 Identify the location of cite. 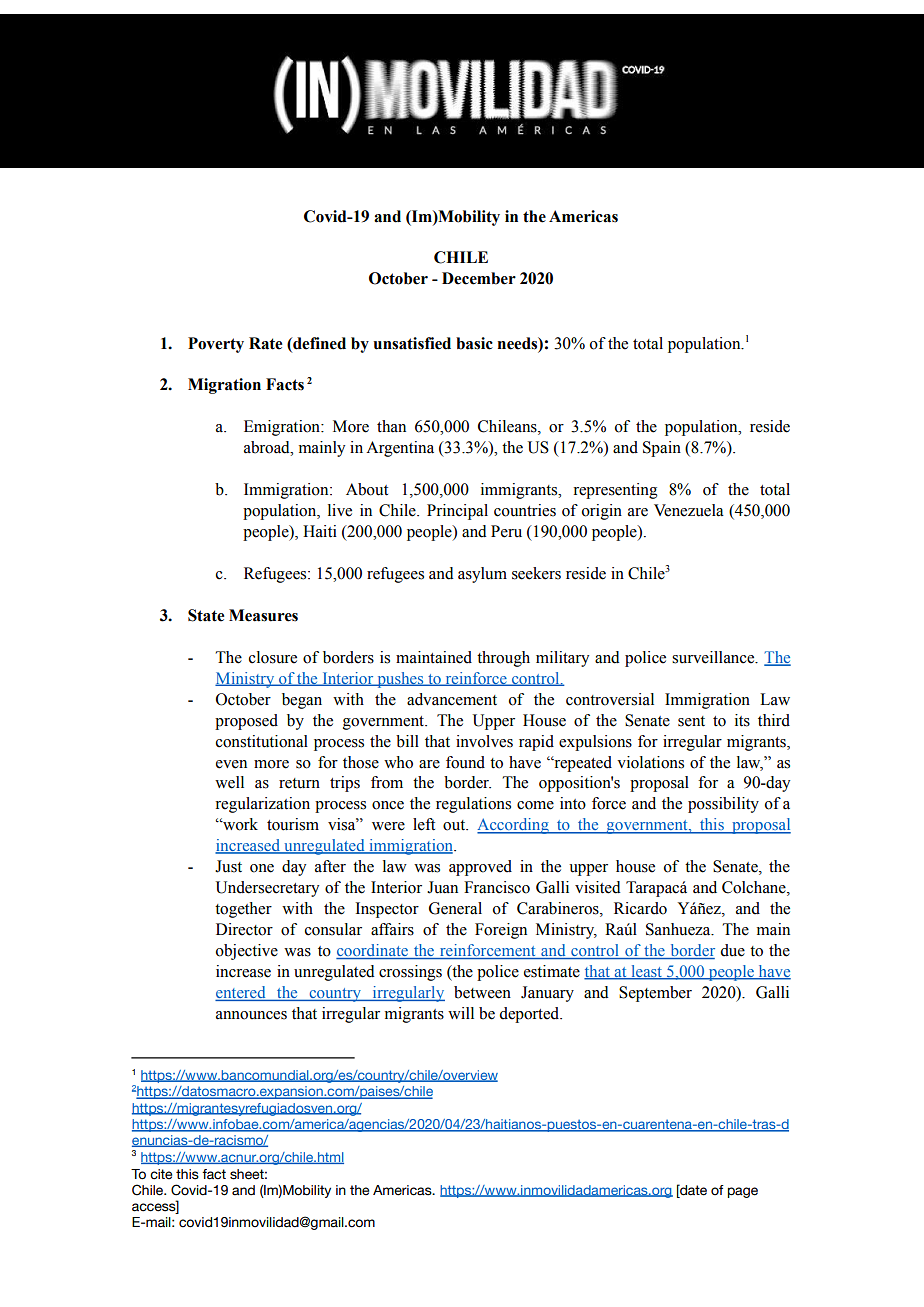
(161, 1174).
